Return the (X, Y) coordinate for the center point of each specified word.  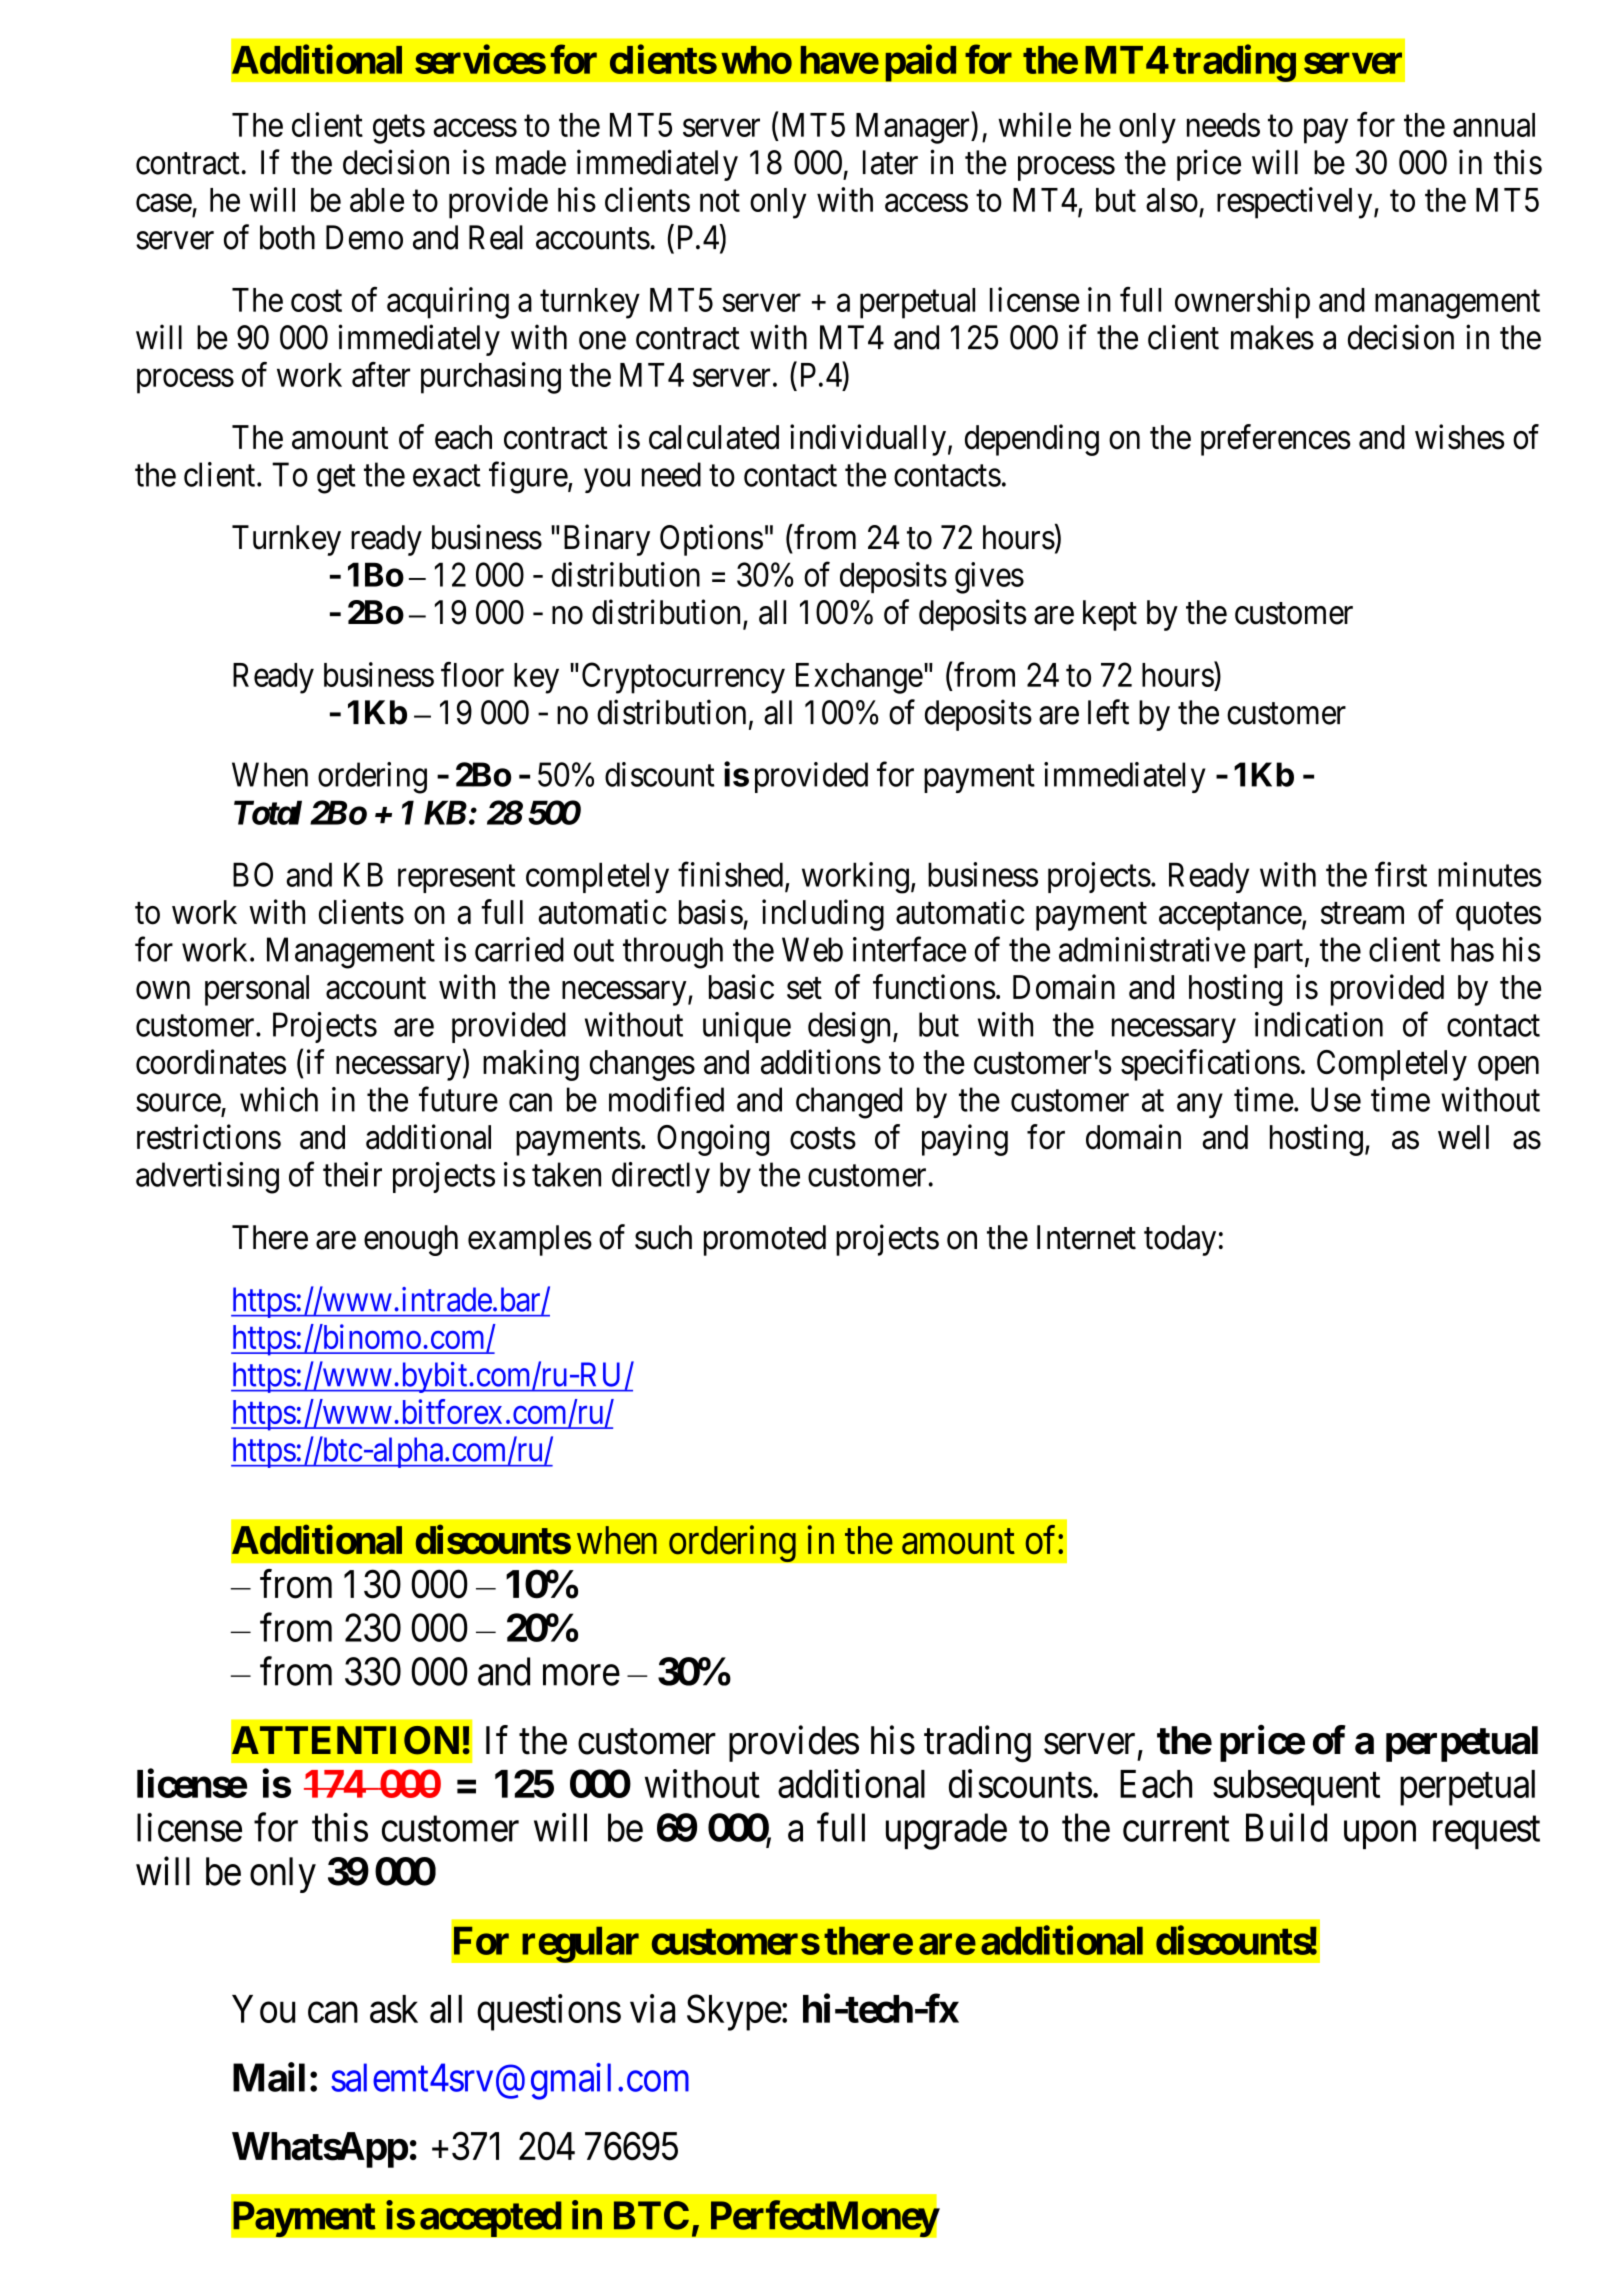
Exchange (859, 678)
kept (1110, 615)
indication (1319, 1024)
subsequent (1296, 1788)
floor (472, 674)
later (890, 162)
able (377, 200)
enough (411, 1240)
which (279, 1099)
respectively (1296, 203)
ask (394, 2009)
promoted (765, 1240)
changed (849, 1103)
